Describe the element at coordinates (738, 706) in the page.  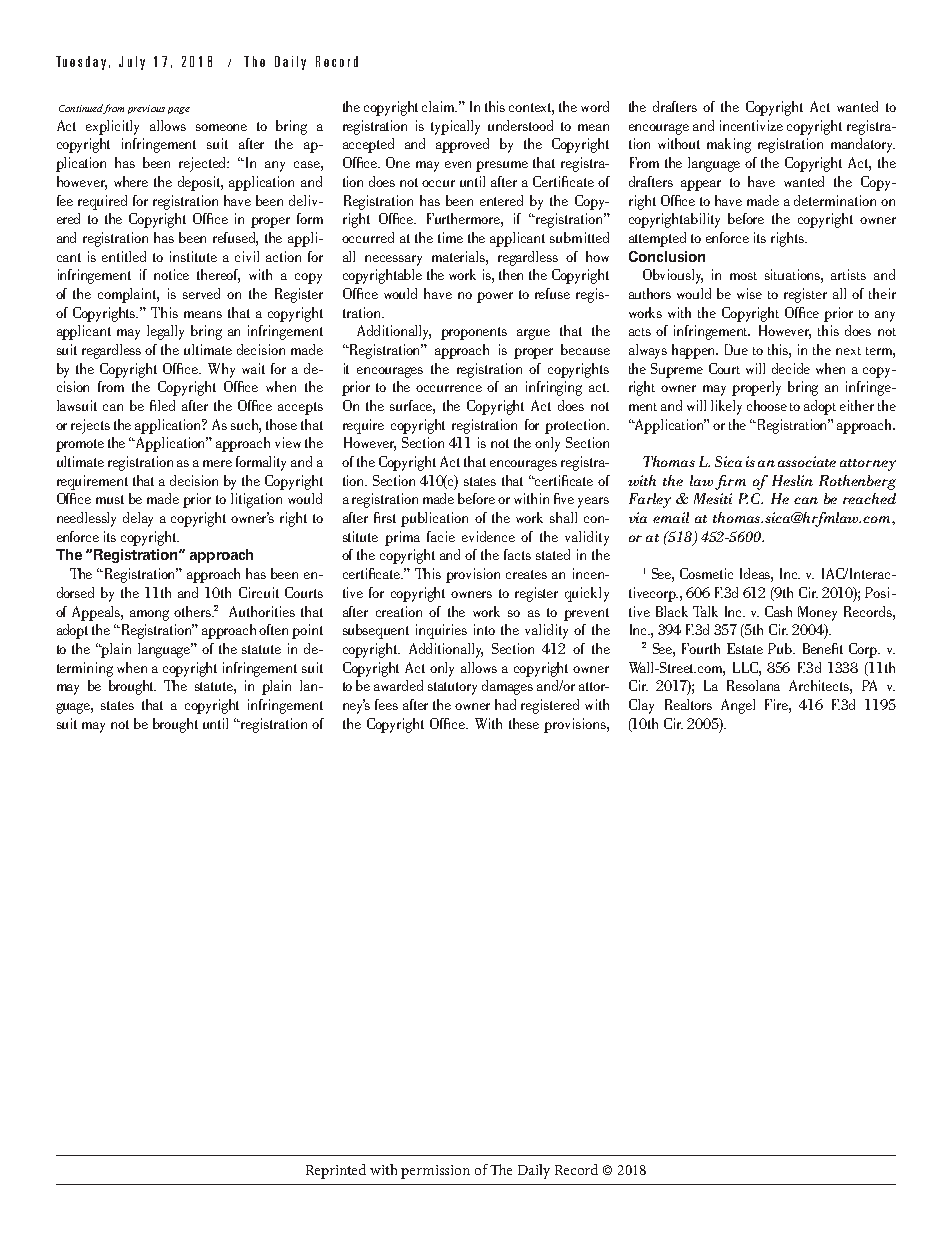
I see `Angel` at that location.
